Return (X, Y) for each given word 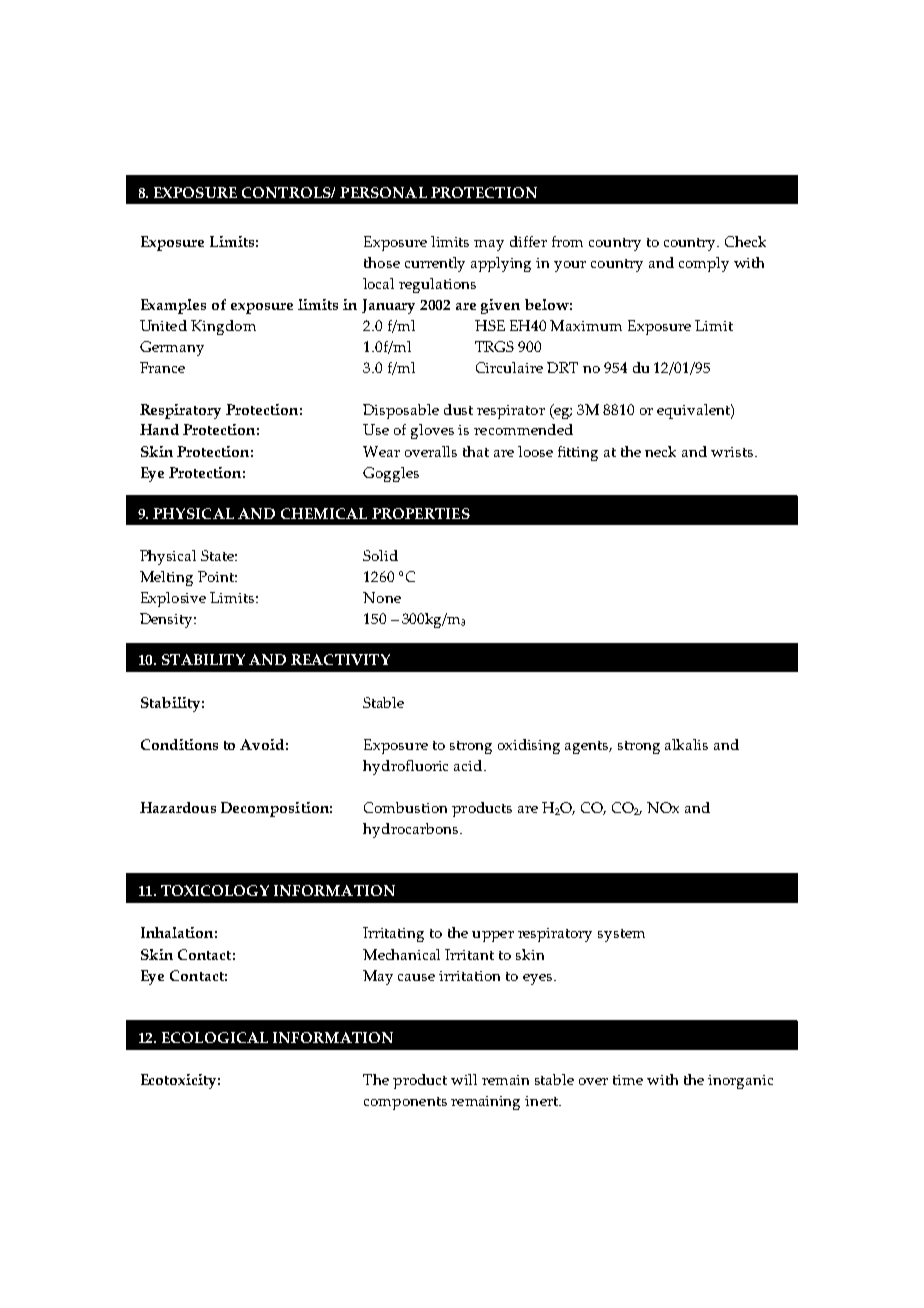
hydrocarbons (412, 830)
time (628, 1080)
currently (435, 264)
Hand (159, 429)
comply (704, 264)
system (621, 935)
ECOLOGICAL (215, 1037)
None (382, 597)
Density (167, 620)
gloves (432, 431)
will (464, 1079)
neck (660, 451)
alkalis (686, 744)
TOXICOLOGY (215, 890)
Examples (173, 306)
